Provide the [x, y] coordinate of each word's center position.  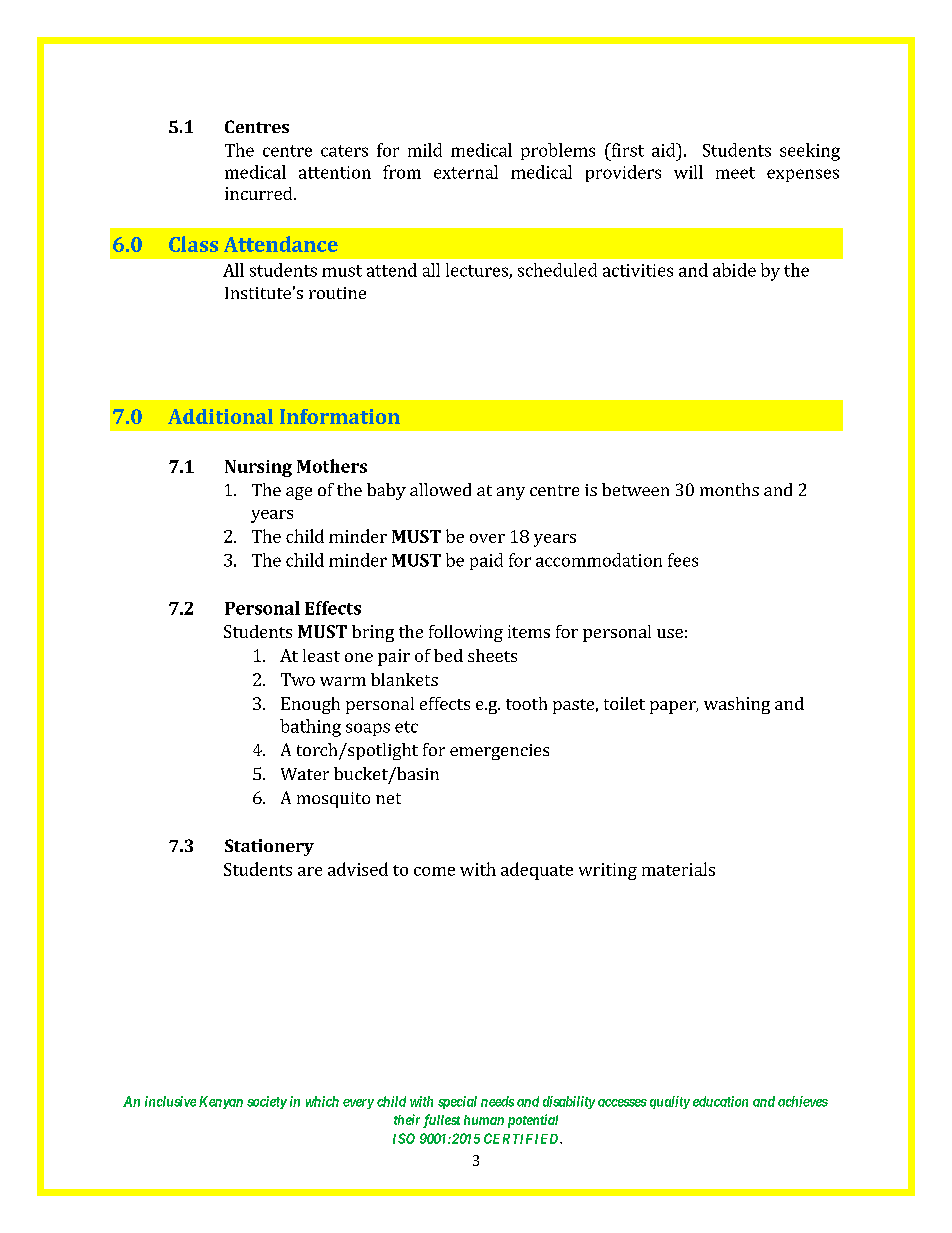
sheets [492, 655]
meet [735, 173]
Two [298, 679]
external [466, 172]
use [670, 633]
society [267, 1102]
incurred [260, 193]
